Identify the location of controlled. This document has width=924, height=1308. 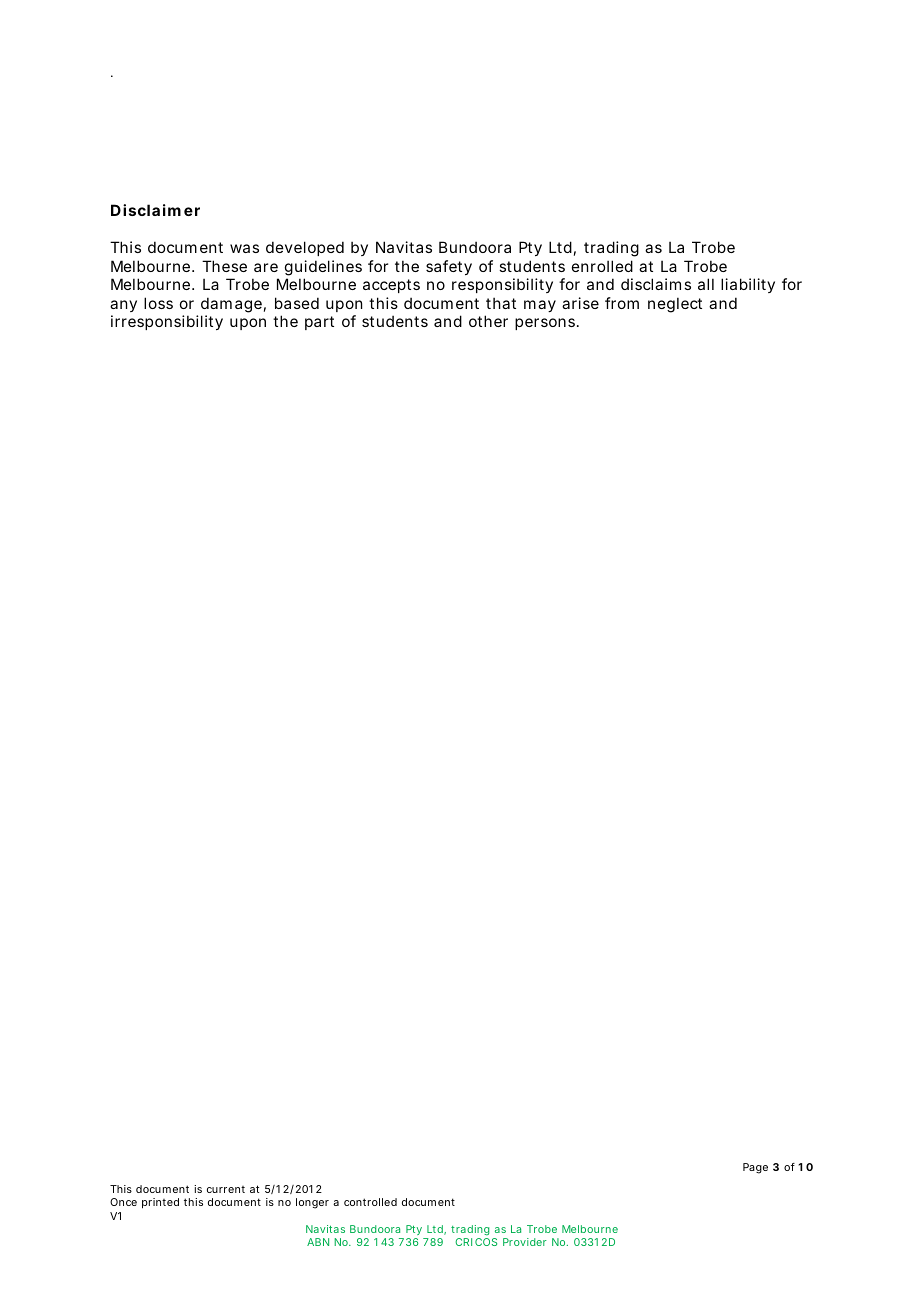
(370, 1202).
